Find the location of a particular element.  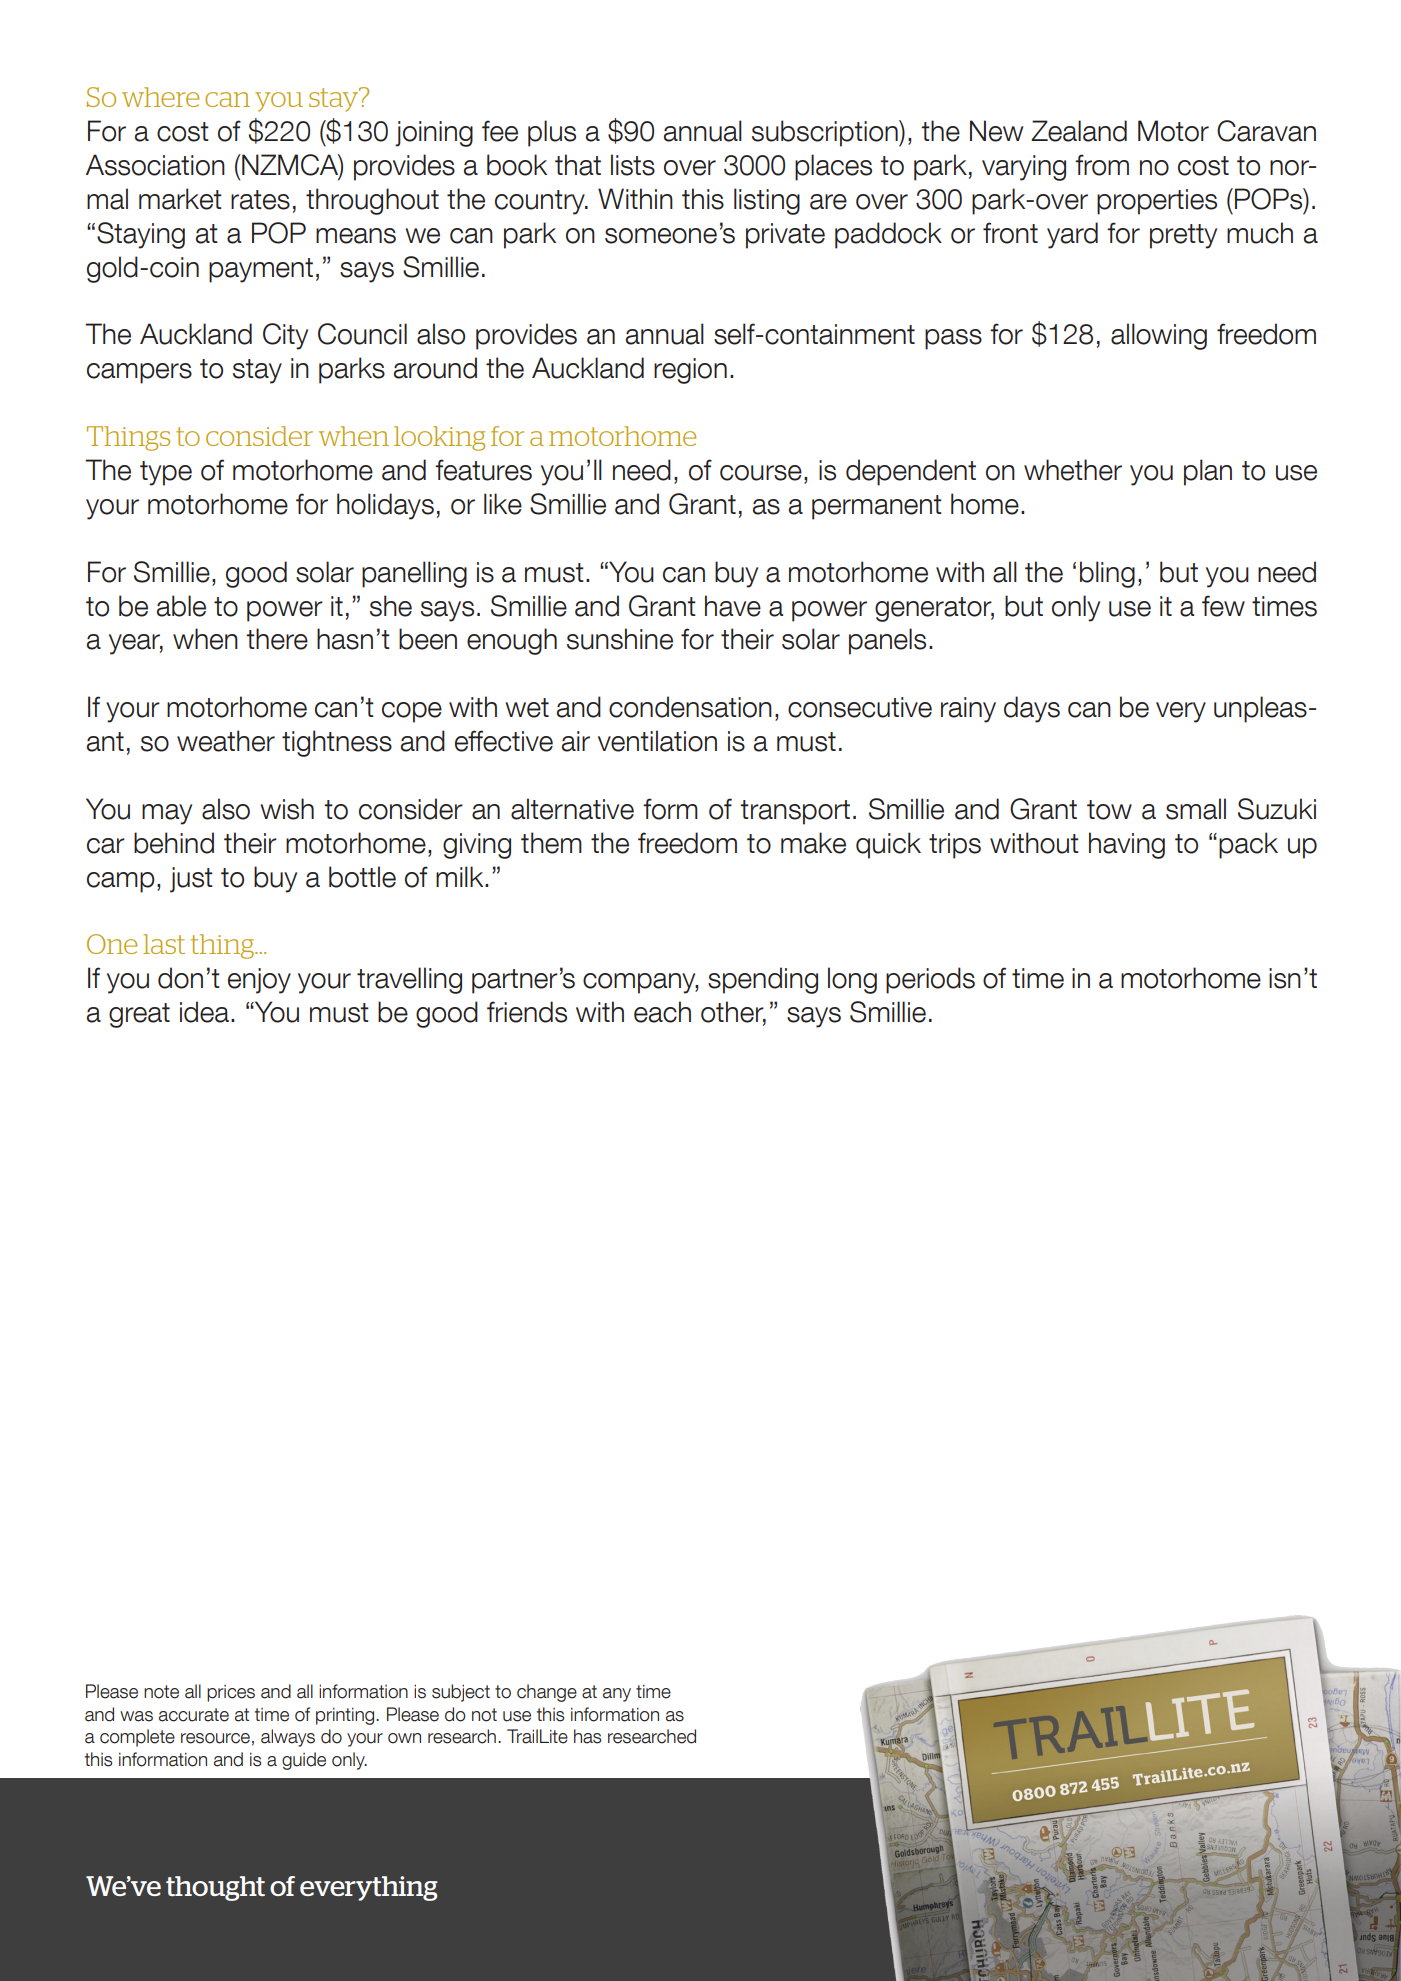

each is located at coordinates (662, 1012).
